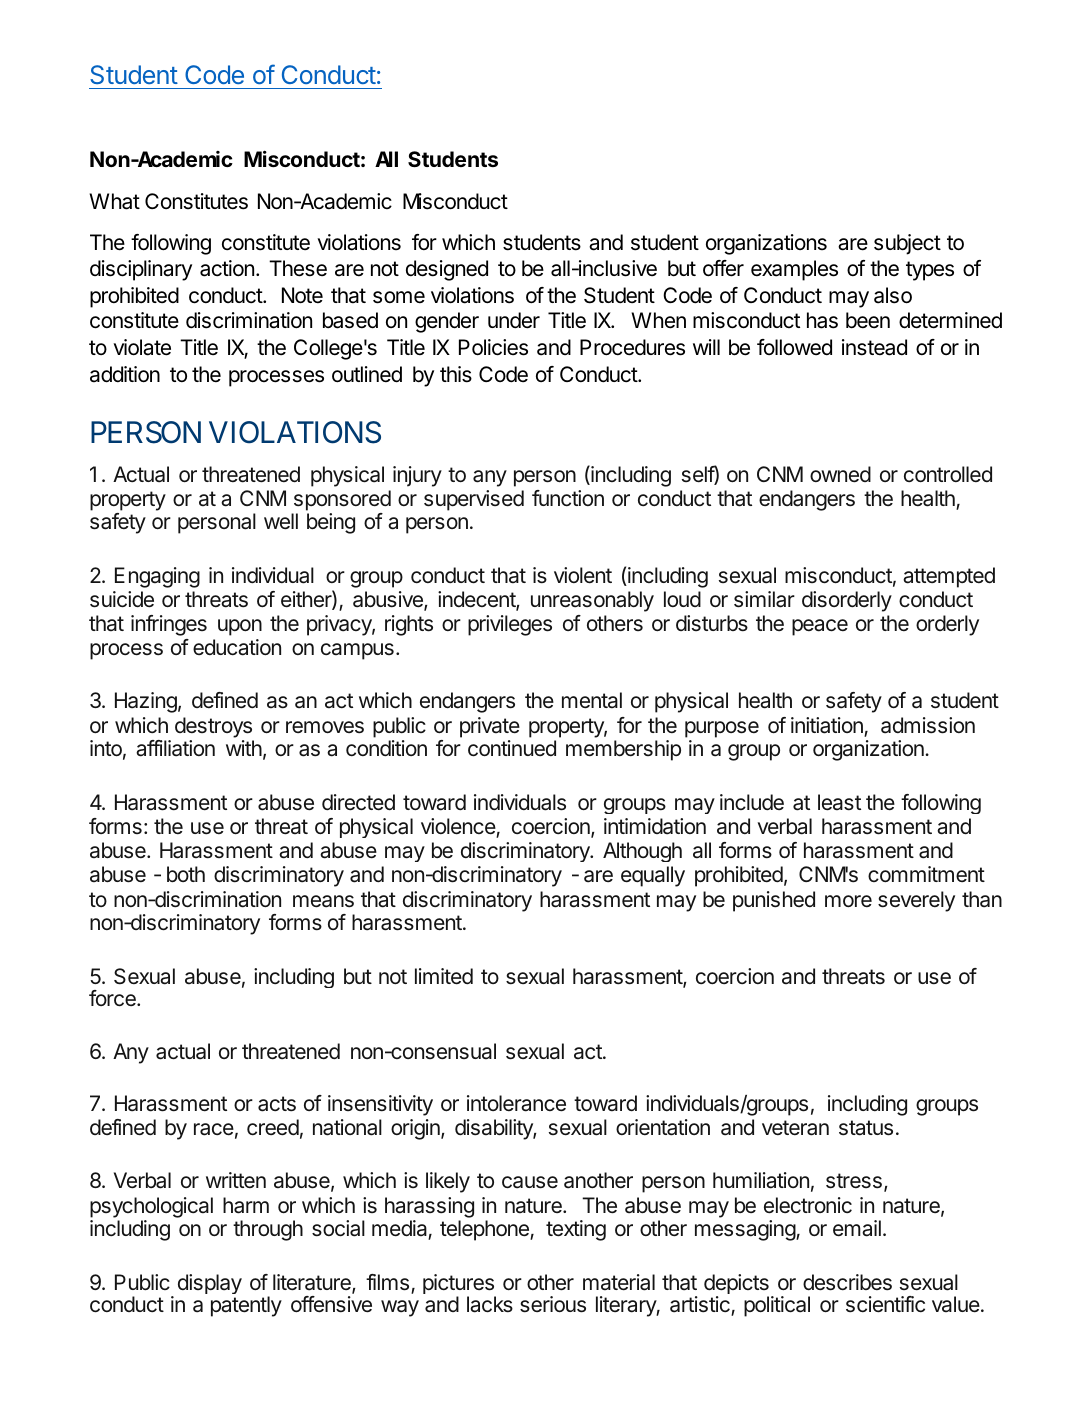 The image size is (1083, 1402). I want to click on designed, so click(447, 270).
